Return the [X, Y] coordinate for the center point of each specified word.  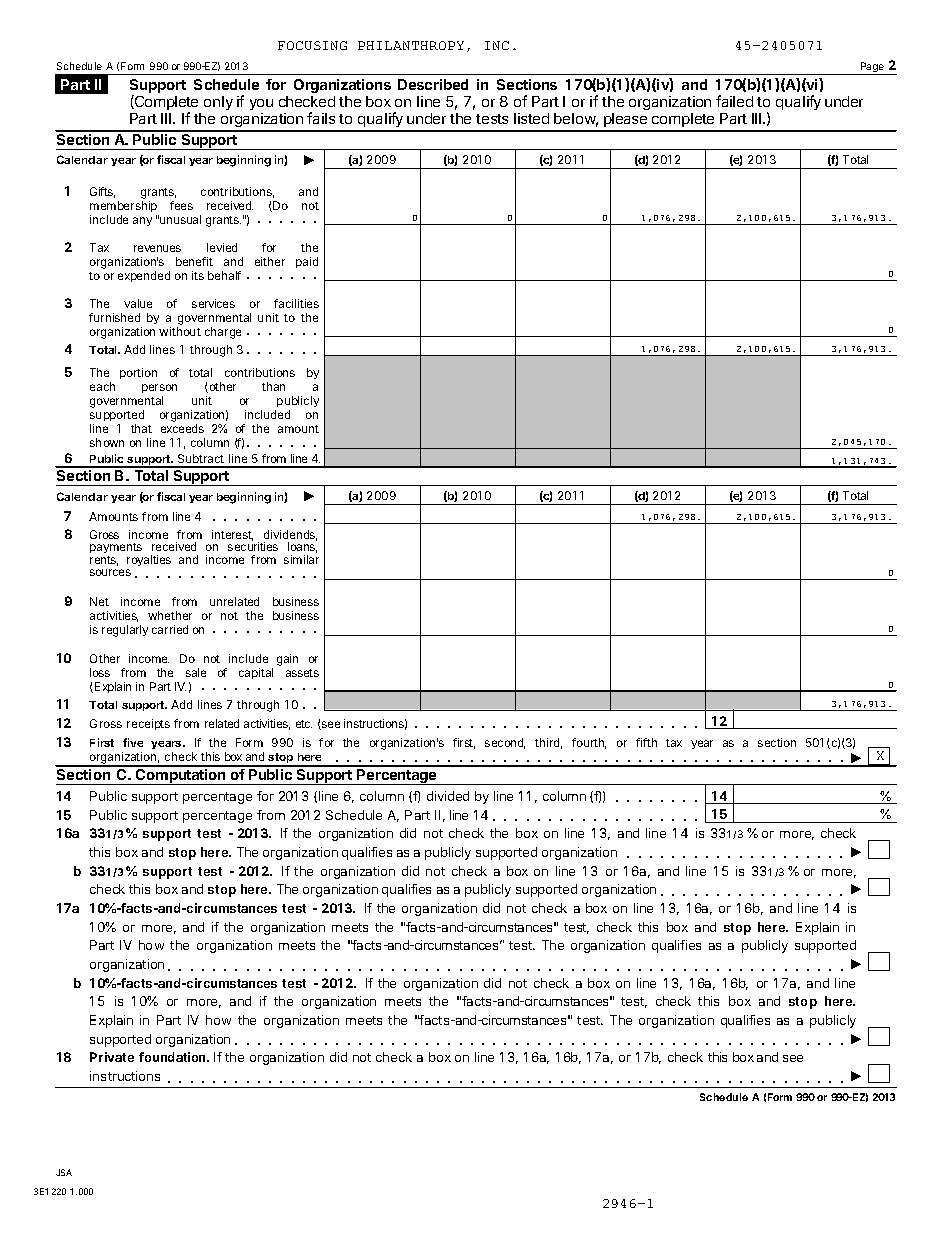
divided [448, 796]
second [505, 743]
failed [734, 101]
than [273, 386]
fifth [646, 742]
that [141, 428]
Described [433, 84]
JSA [64, 1172]
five [133, 742]
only [218, 103]
